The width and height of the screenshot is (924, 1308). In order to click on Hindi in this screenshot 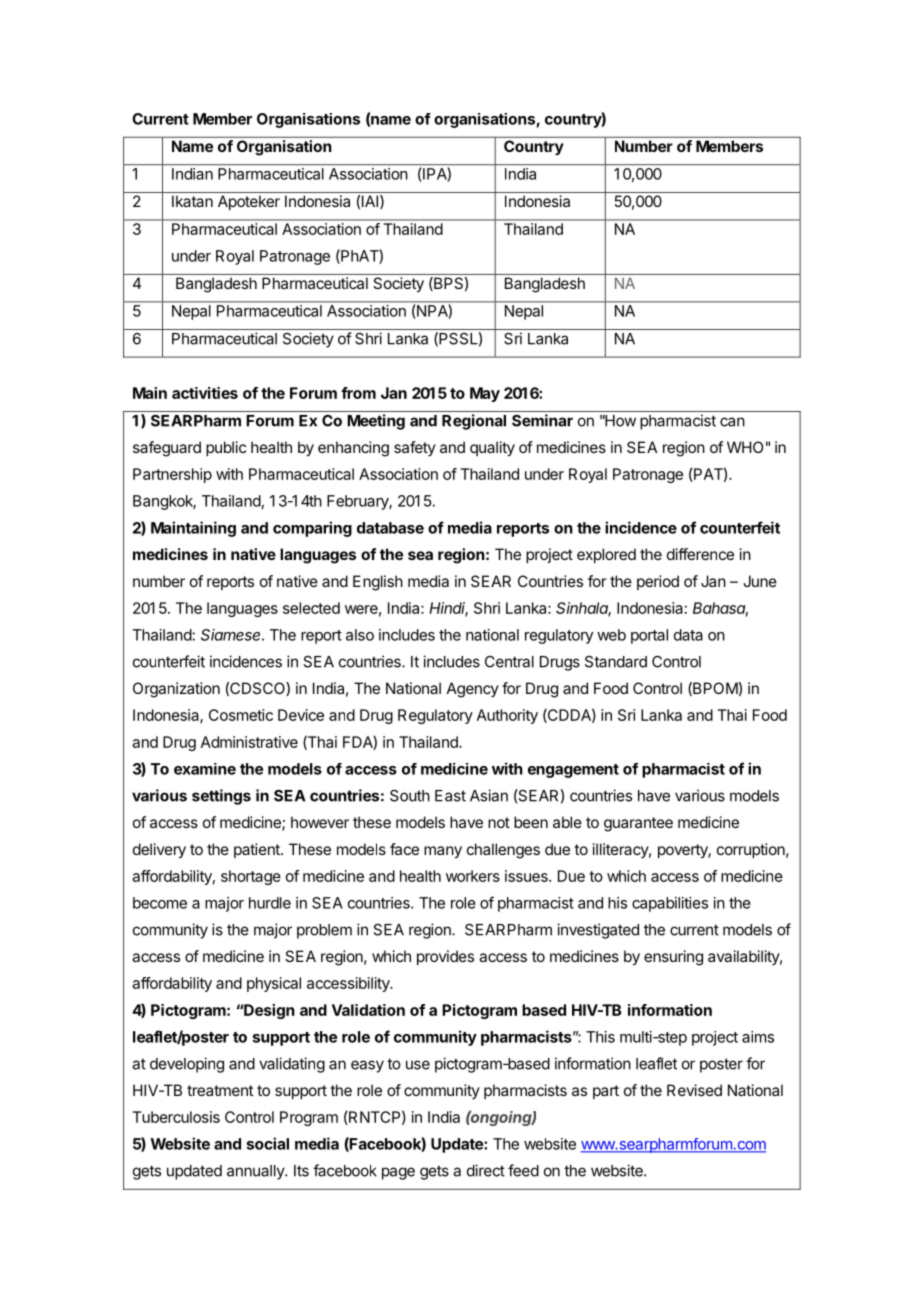, I will do `click(448, 609)`.
